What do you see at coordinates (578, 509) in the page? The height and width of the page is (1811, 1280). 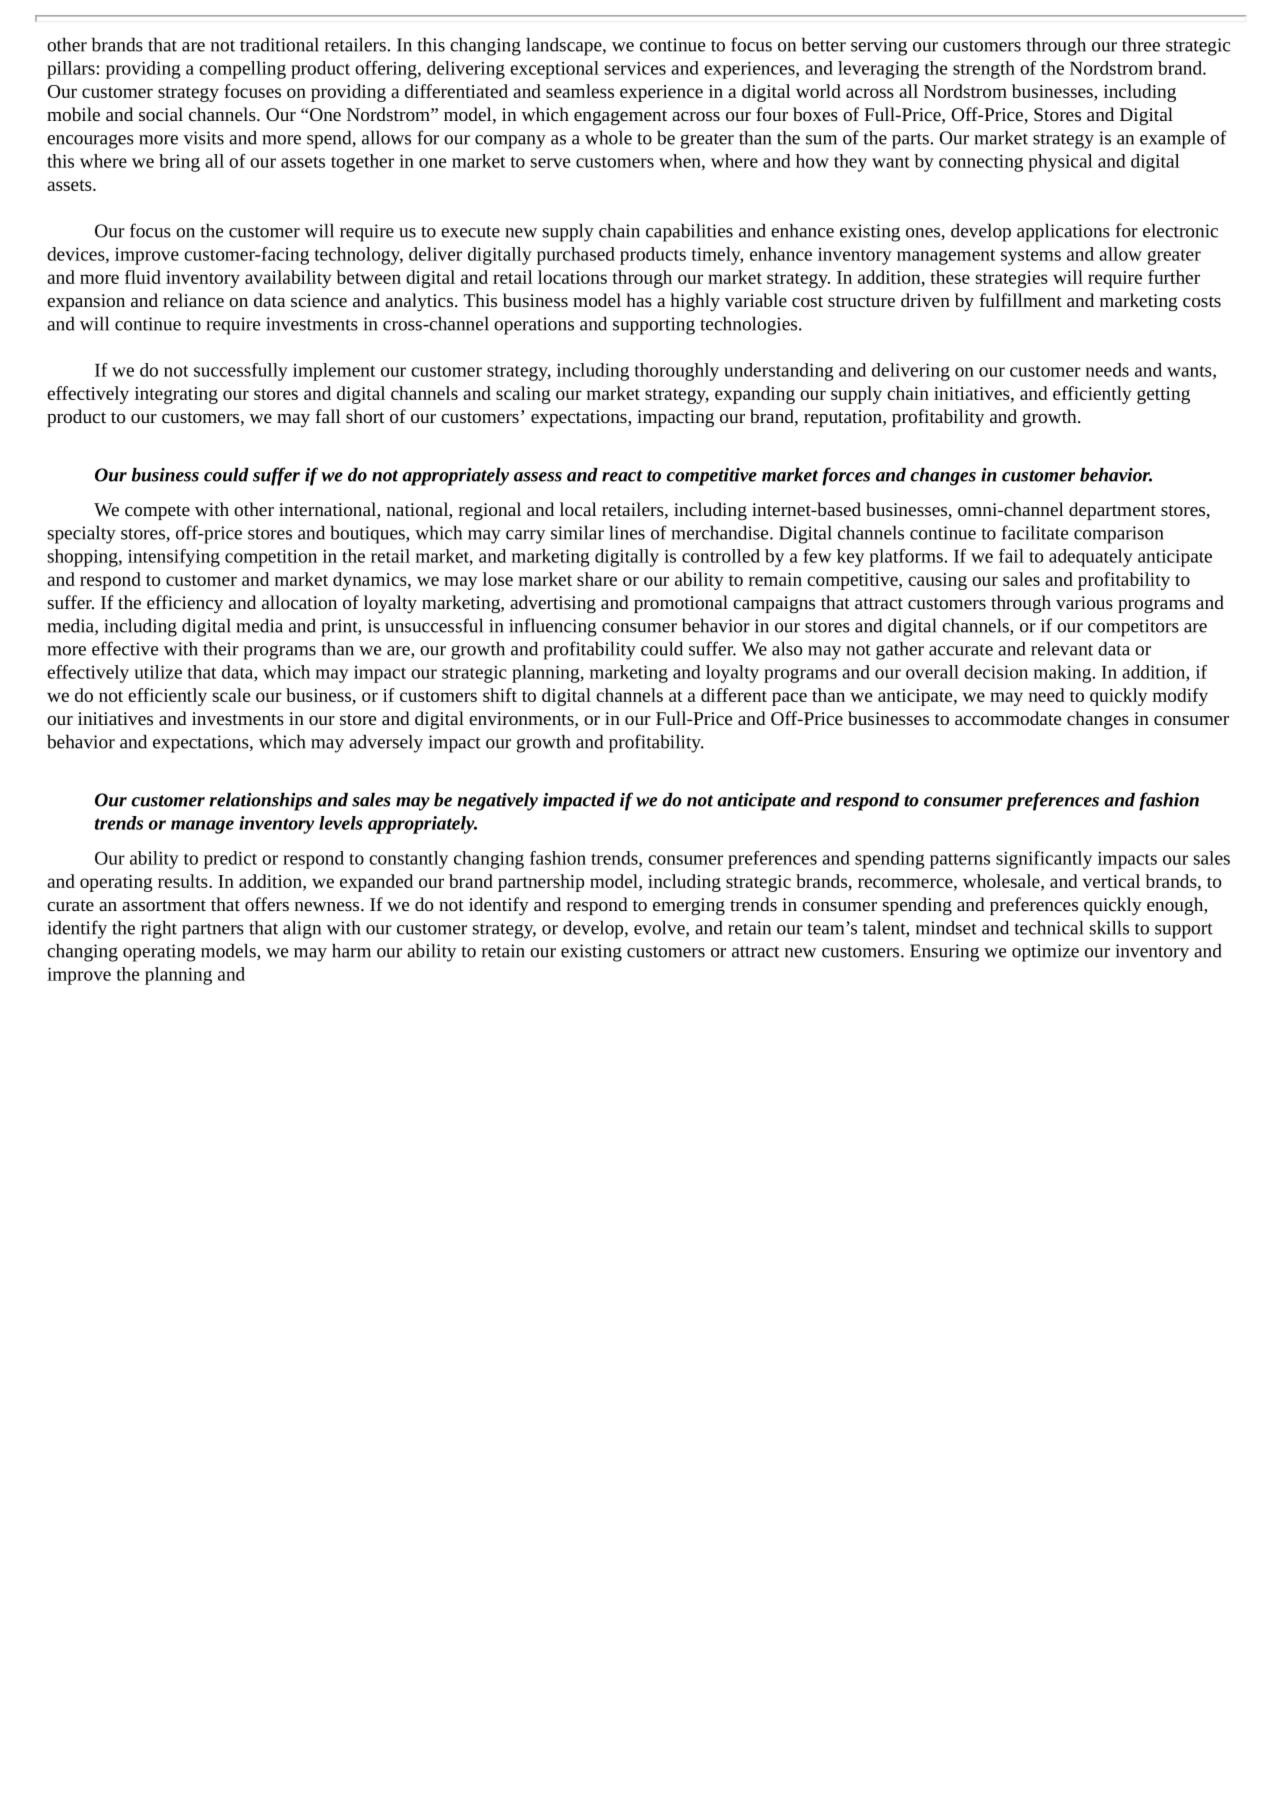 I see `local` at bounding box center [578, 509].
